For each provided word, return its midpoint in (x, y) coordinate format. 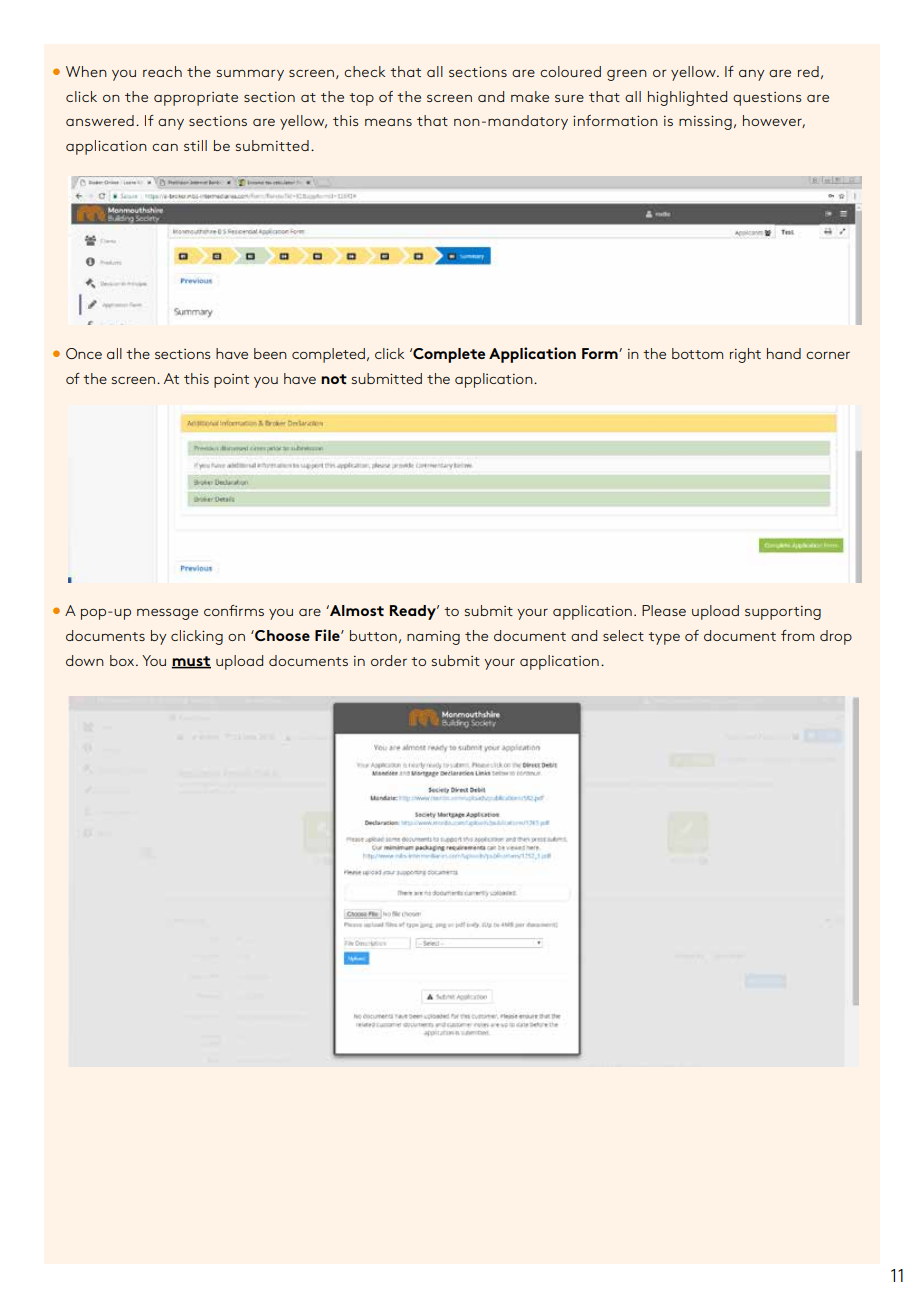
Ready (414, 612)
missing (705, 122)
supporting (783, 613)
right (745, 355)
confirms (234, 610)
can (165, 147)
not (334, 379)
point (231, 381)
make (530, 96)
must (191, 662)
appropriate (196, 99)
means (388, 122)
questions (767, 99)
